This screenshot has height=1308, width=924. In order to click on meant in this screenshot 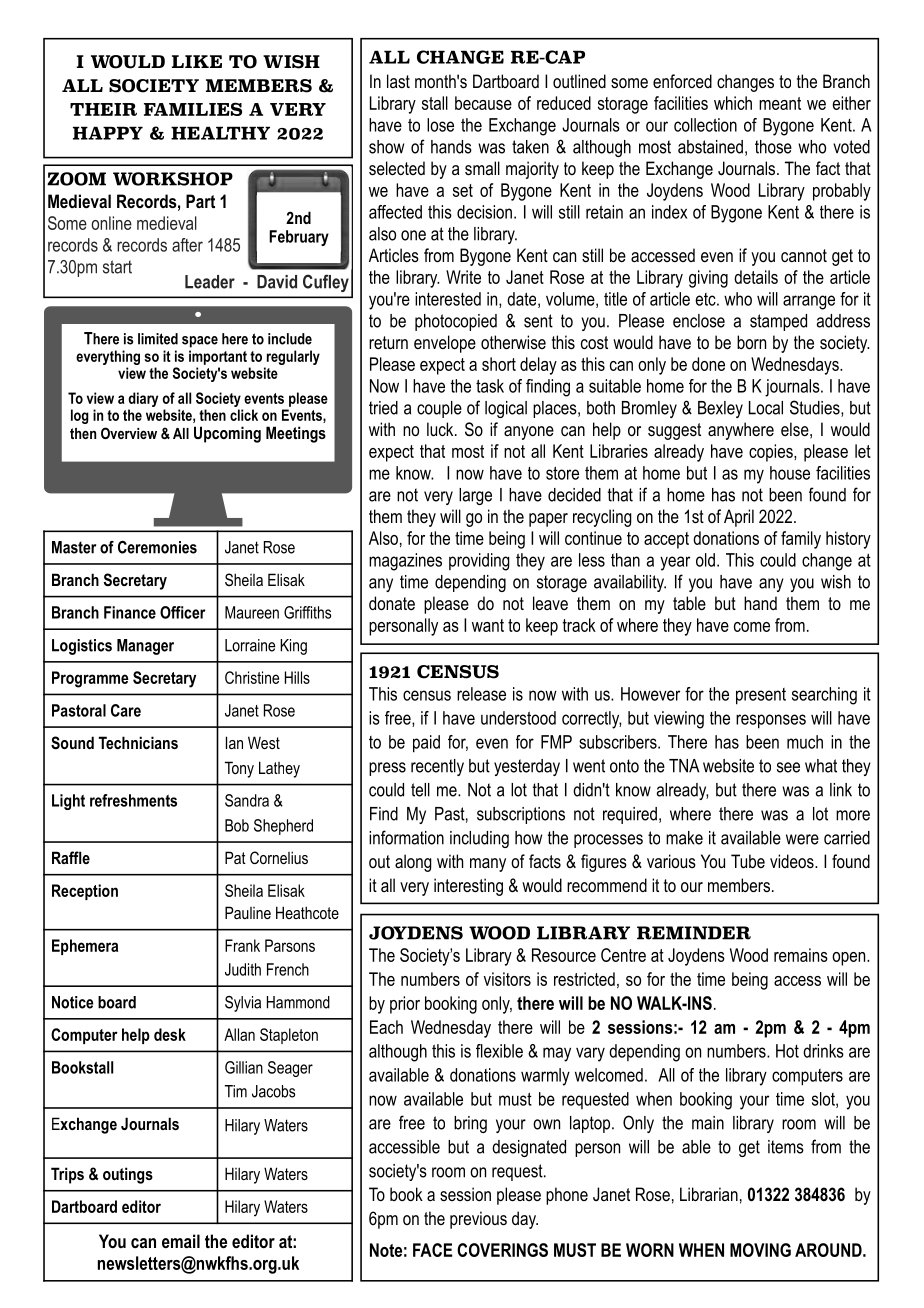, I will do `click(780, 103)`.
